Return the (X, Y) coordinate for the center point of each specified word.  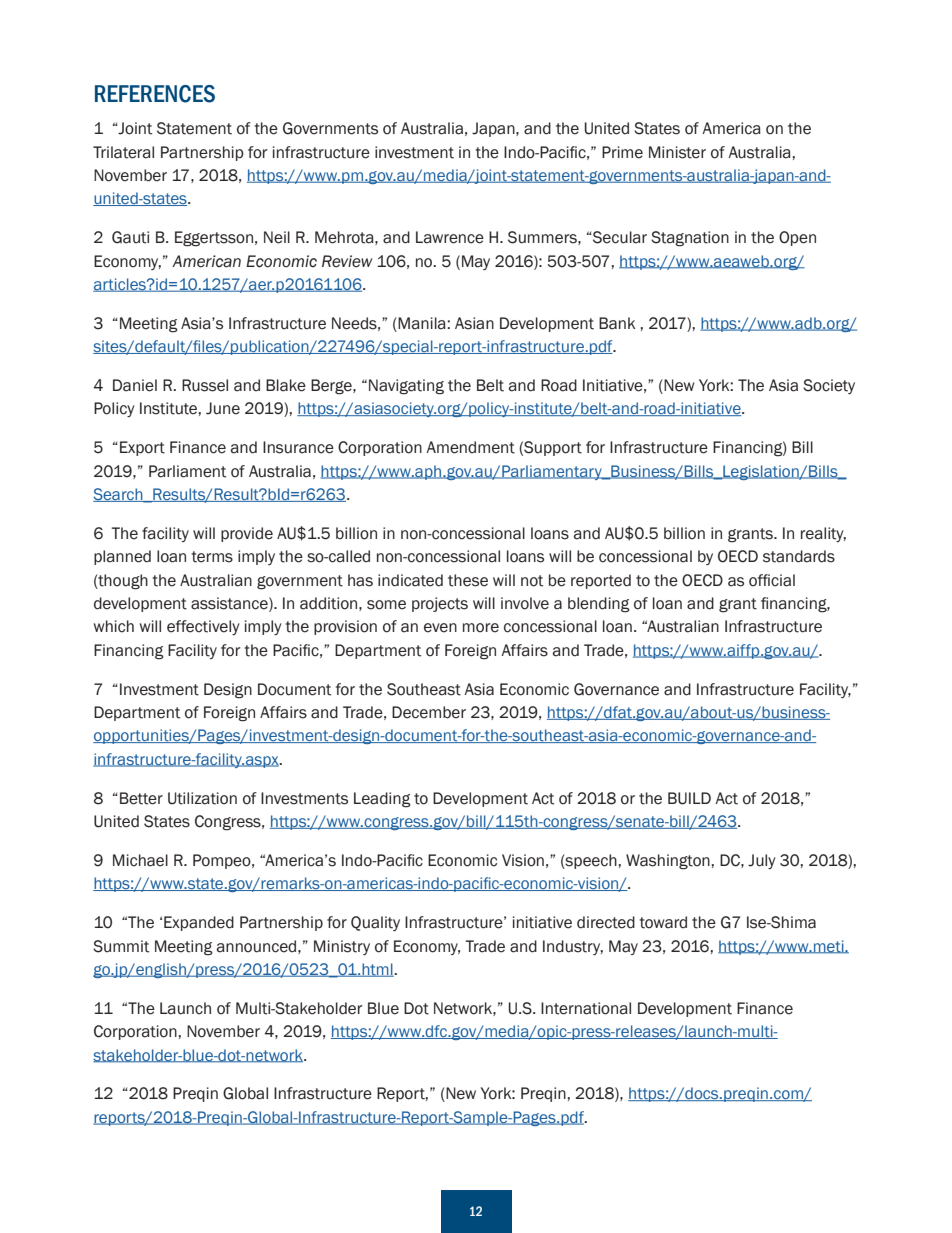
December (429, 712)
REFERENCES (155, 94)
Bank (617, 323)
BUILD (689, 798)
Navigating (406, 387)
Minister (677, 152)
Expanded (199, 923)
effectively (203, 627)
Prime (622, 152)
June (223, 408)
